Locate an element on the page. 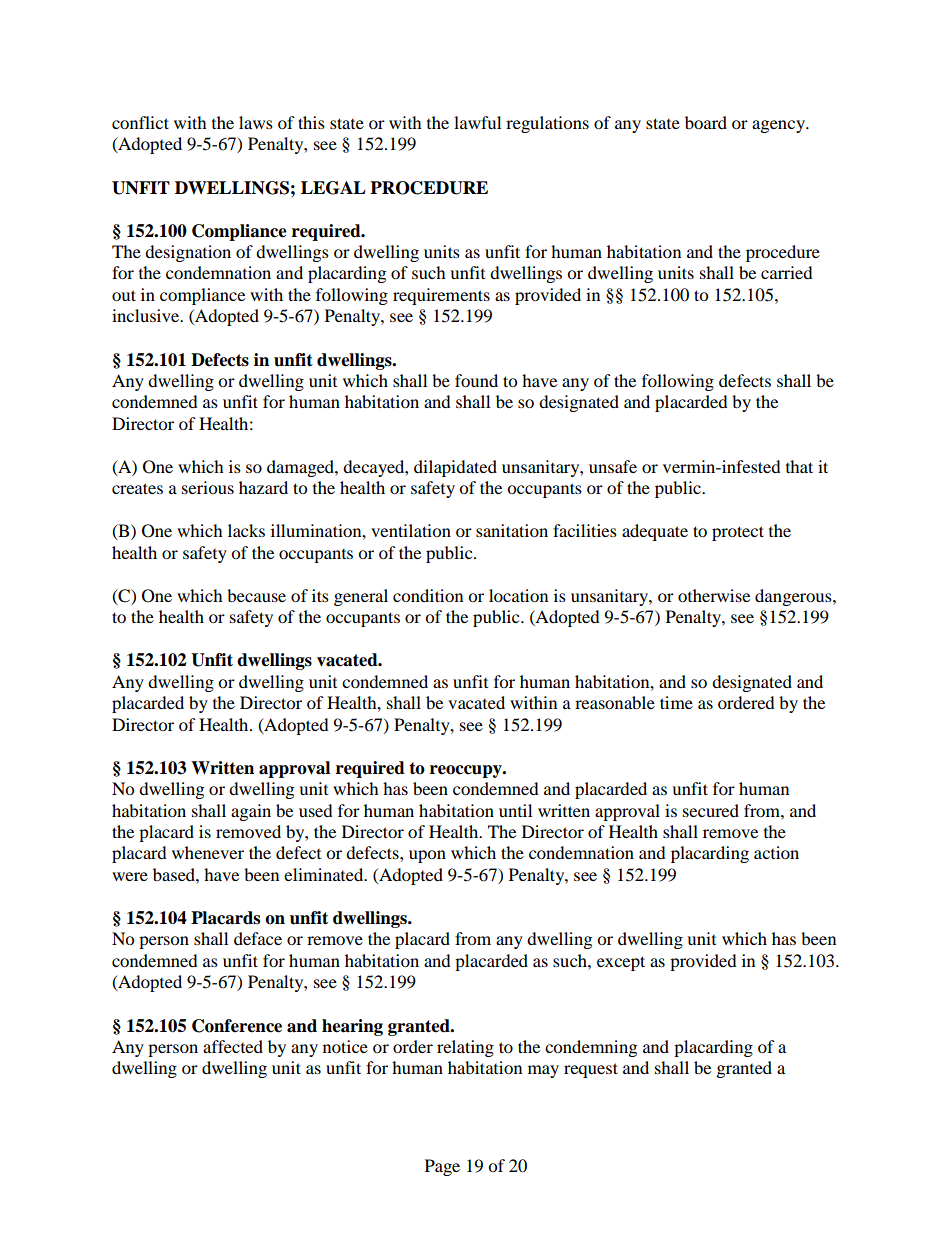 This image has width=952, height=1233. protect is located at coordinates (738, 533).
